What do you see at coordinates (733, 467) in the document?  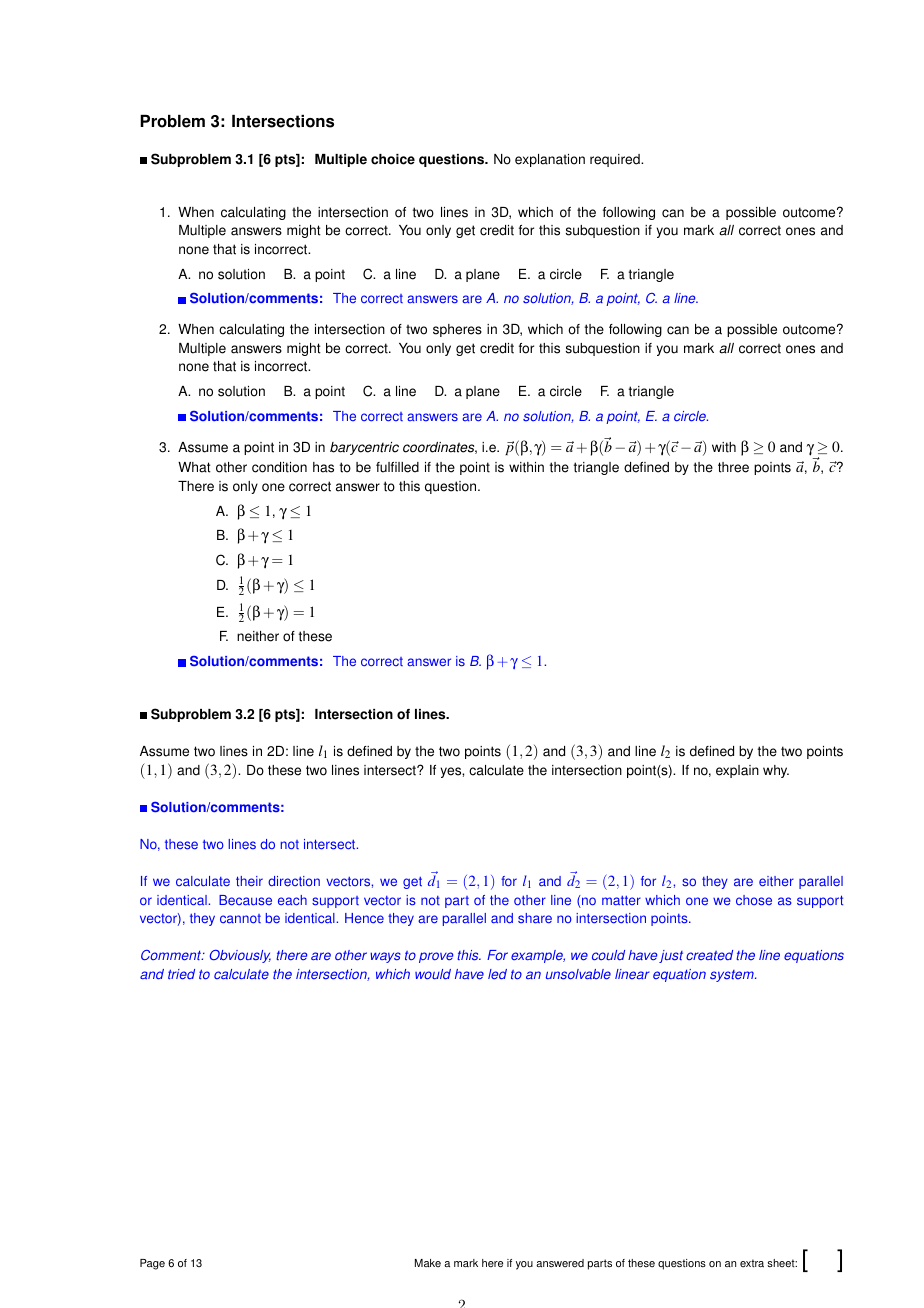 I see `three` at bounding box center [733, 467].
